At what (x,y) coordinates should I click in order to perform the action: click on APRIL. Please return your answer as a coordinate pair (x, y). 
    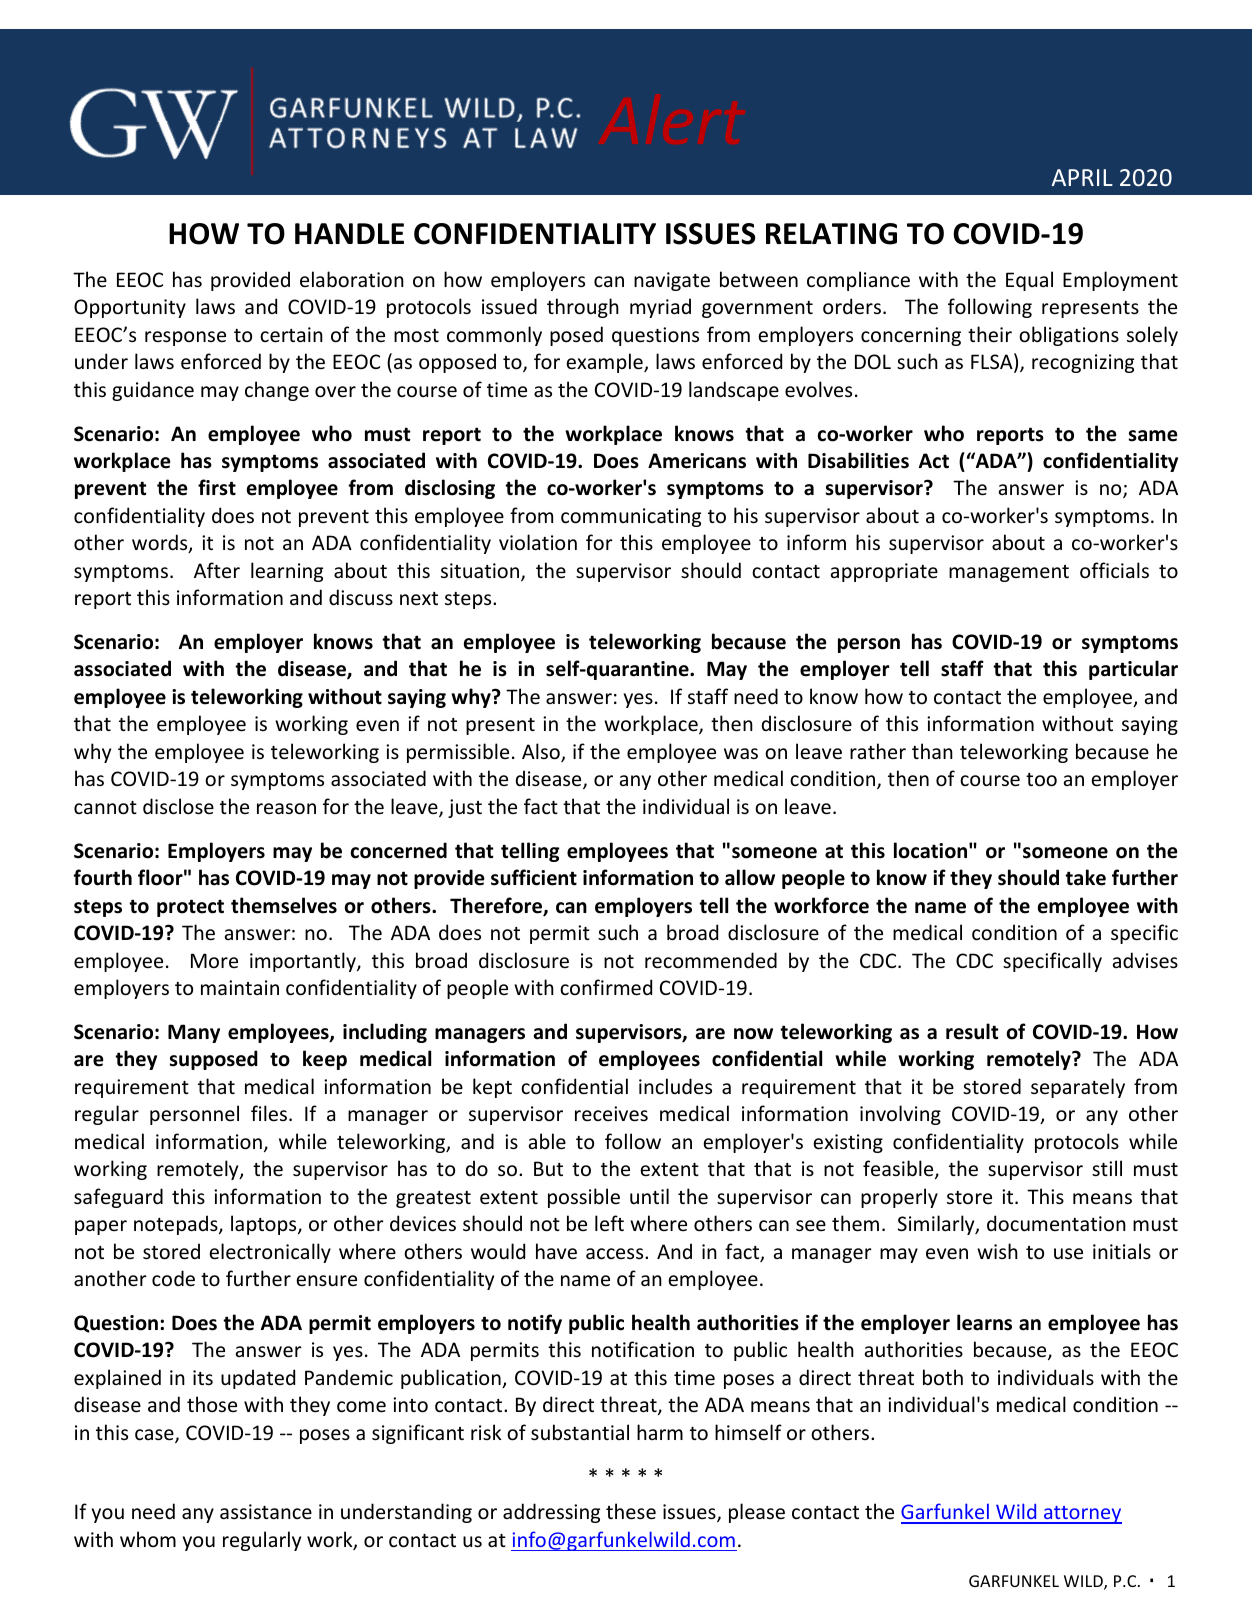
    Looking at the image, I should click on (1082, 177).
